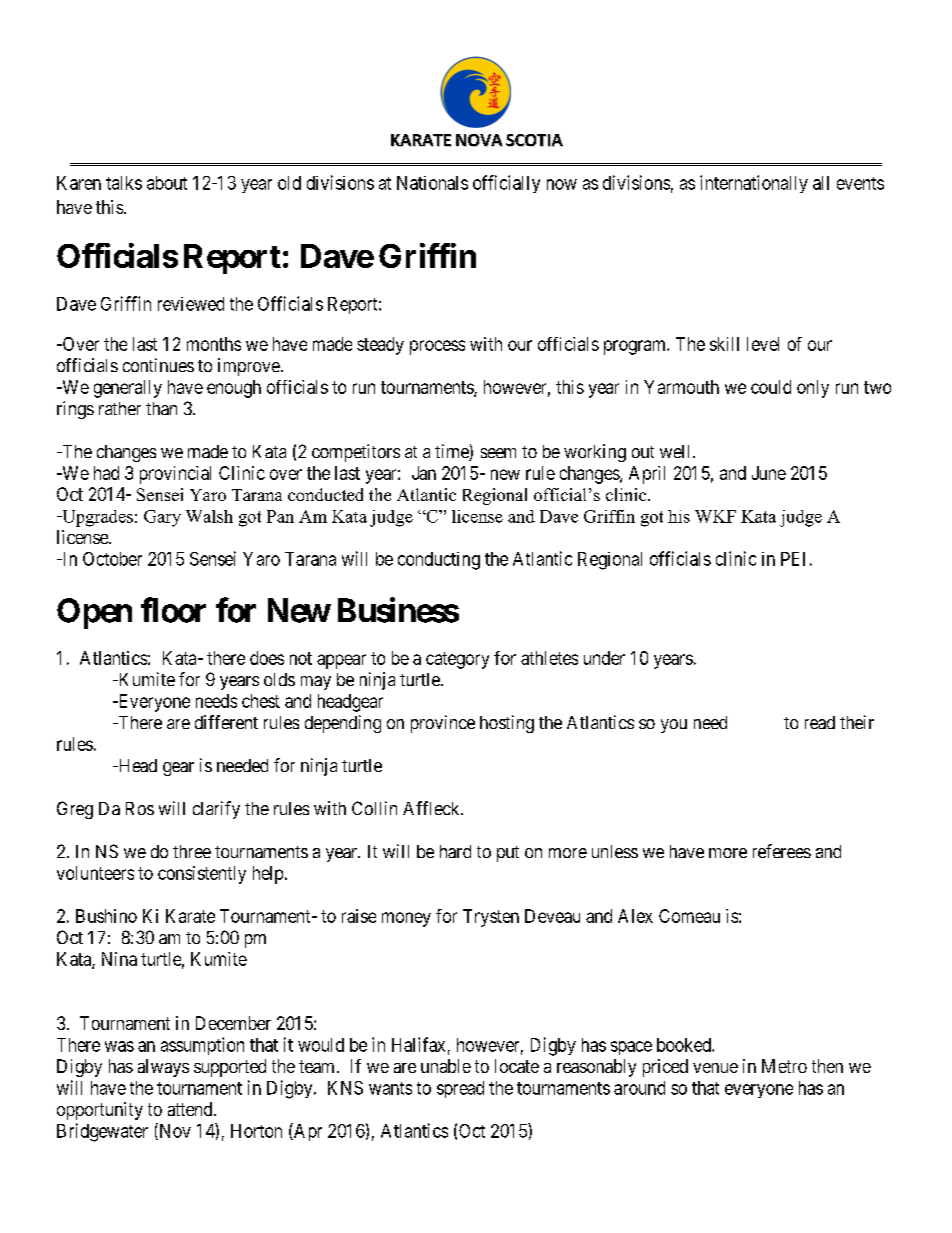 The width and height of the page is (952, 1233). What do you see at coordinates (455, 851) in the page?
I see `hard` at bounding box center [455, 851].
